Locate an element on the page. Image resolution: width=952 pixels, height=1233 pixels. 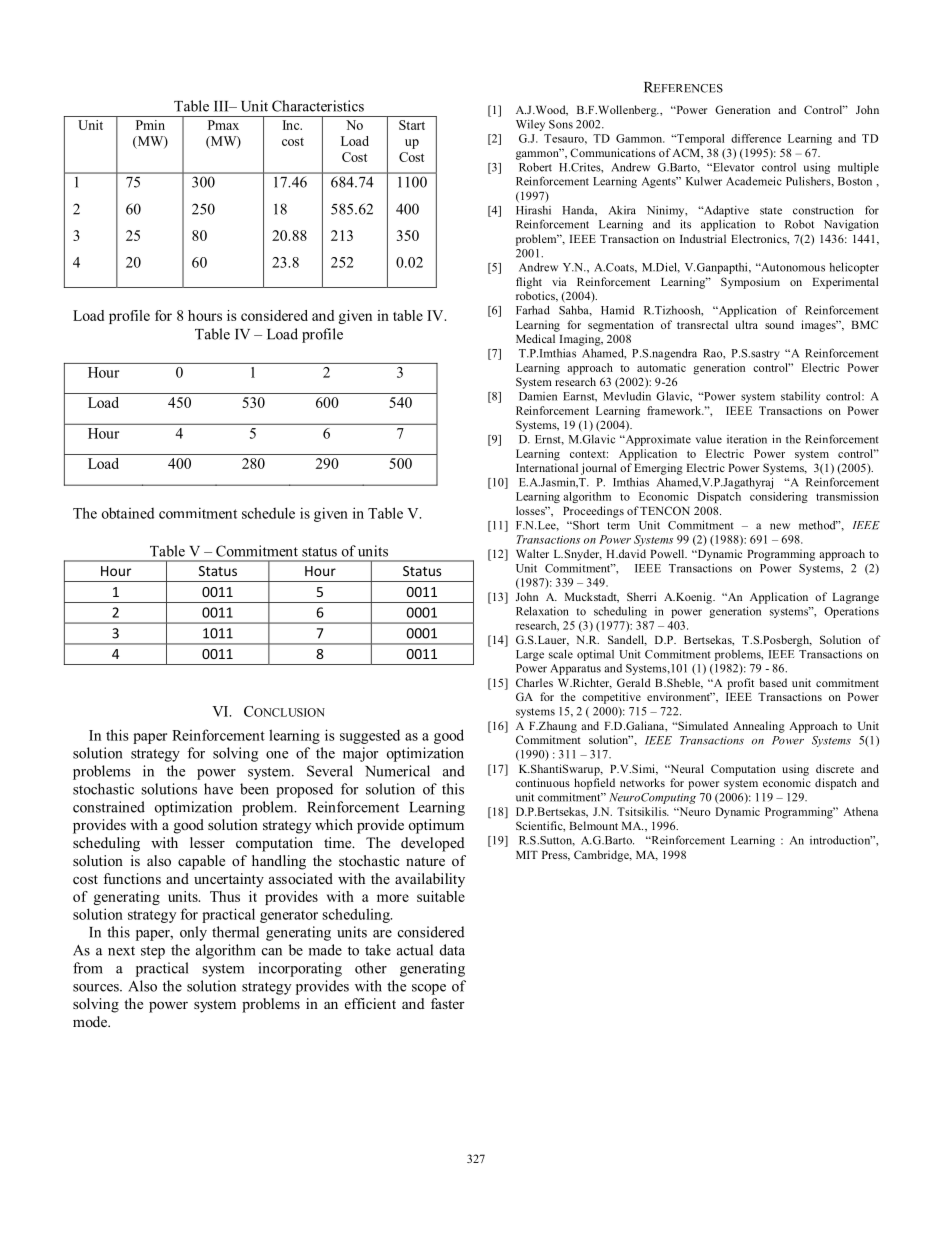
obtained is located at coordinates (128, 513).
